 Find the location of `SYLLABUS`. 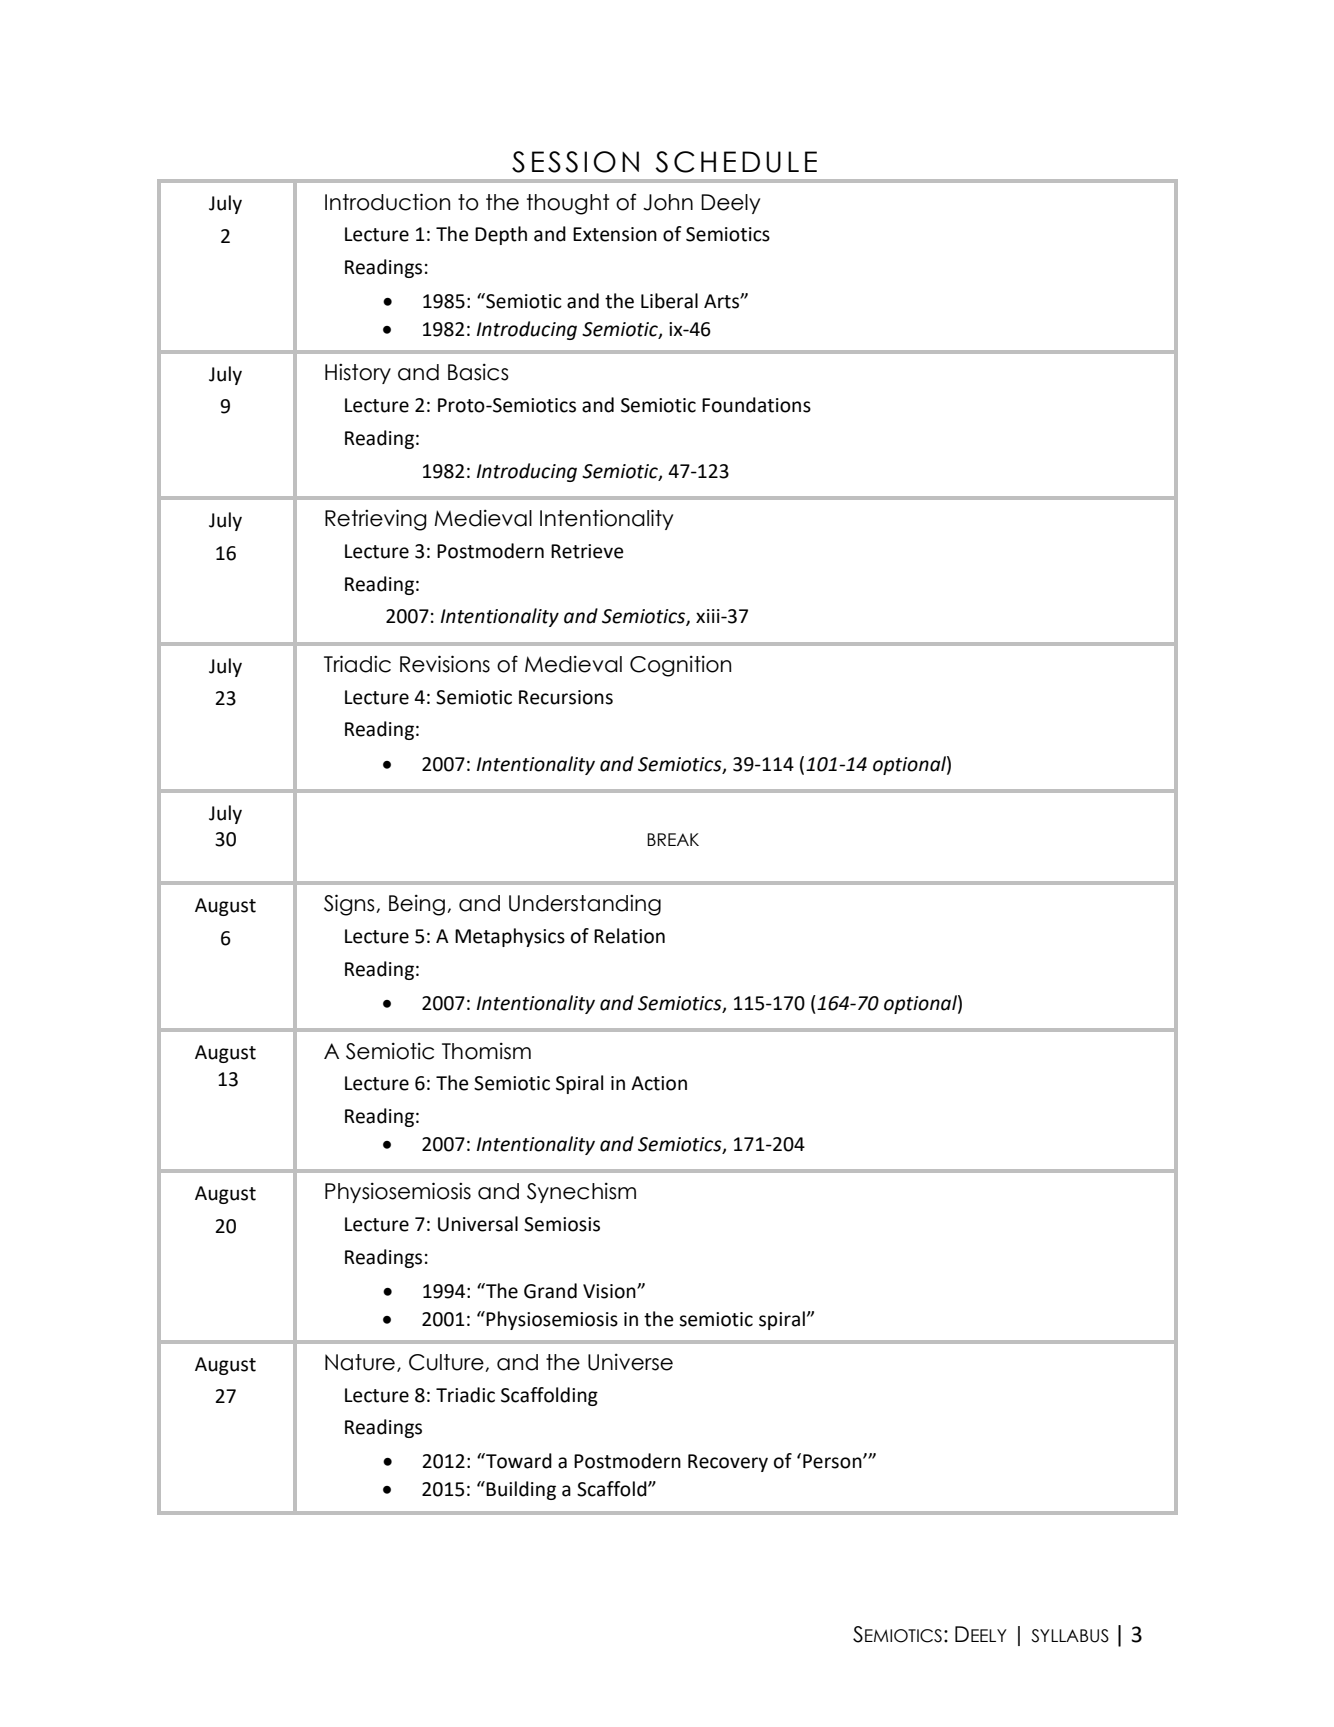

SYLLABUS is located at coordinates (1070, 1636).
